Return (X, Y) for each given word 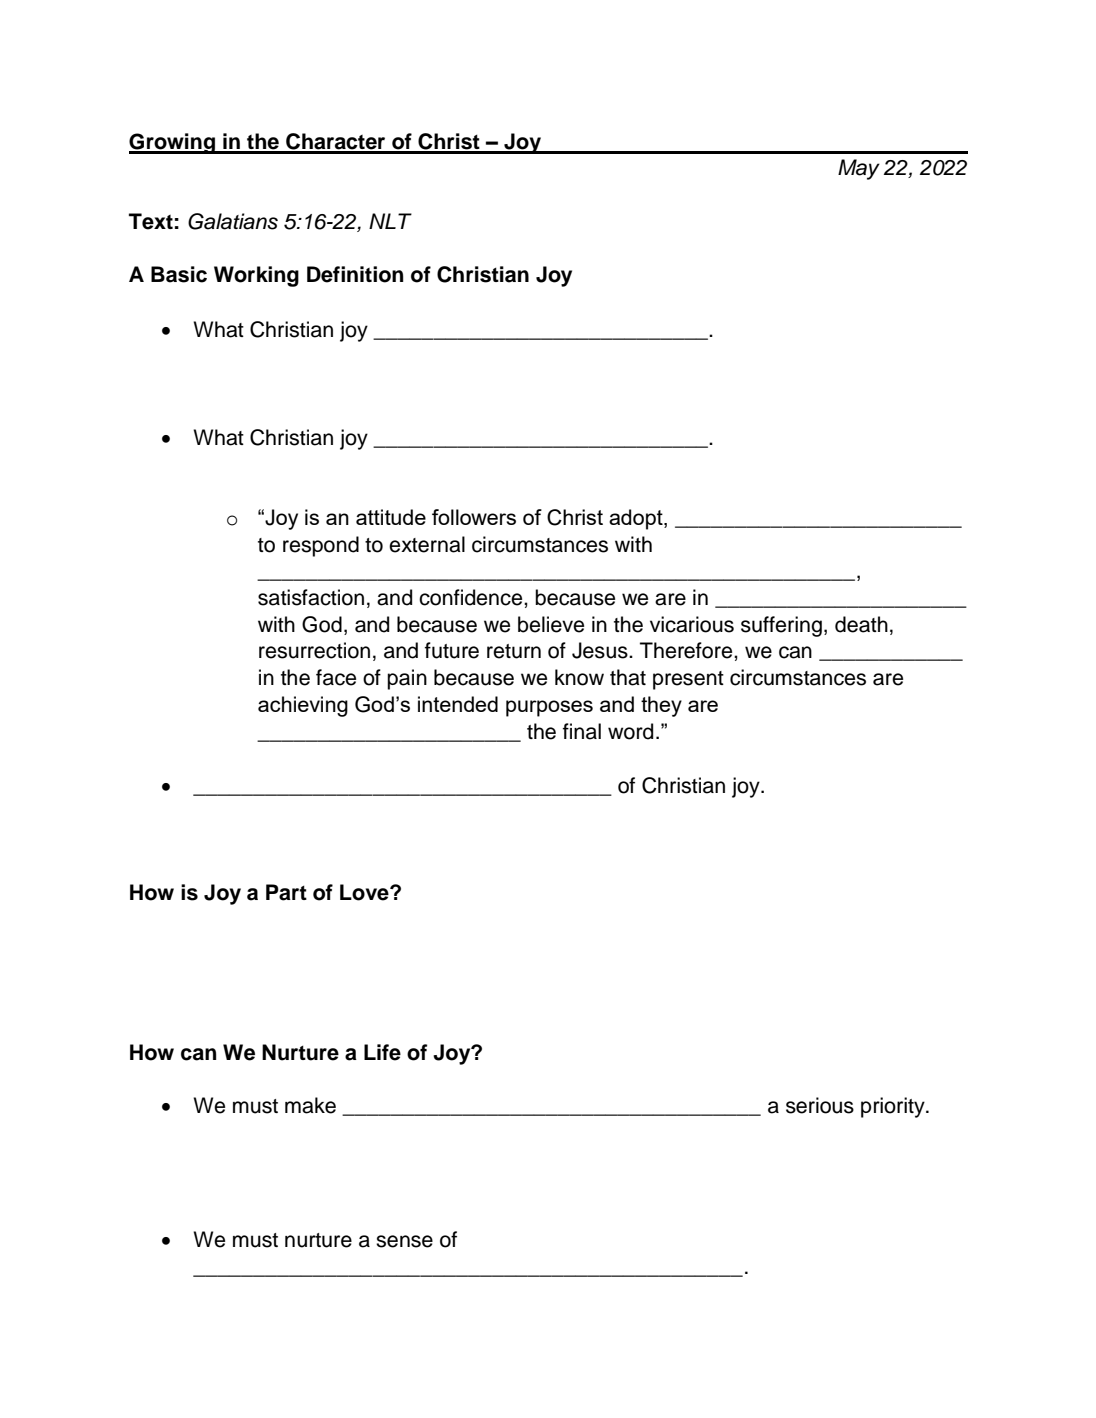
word (630, 731)
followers (474, 517)
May (859, 169)
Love (365, 892)
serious (820, 1105)
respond (321, 546)
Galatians (233, 221)
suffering (781, 626)
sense (404, 1241)
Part (286, 892)
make (310, 1105)
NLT (390, 221)
